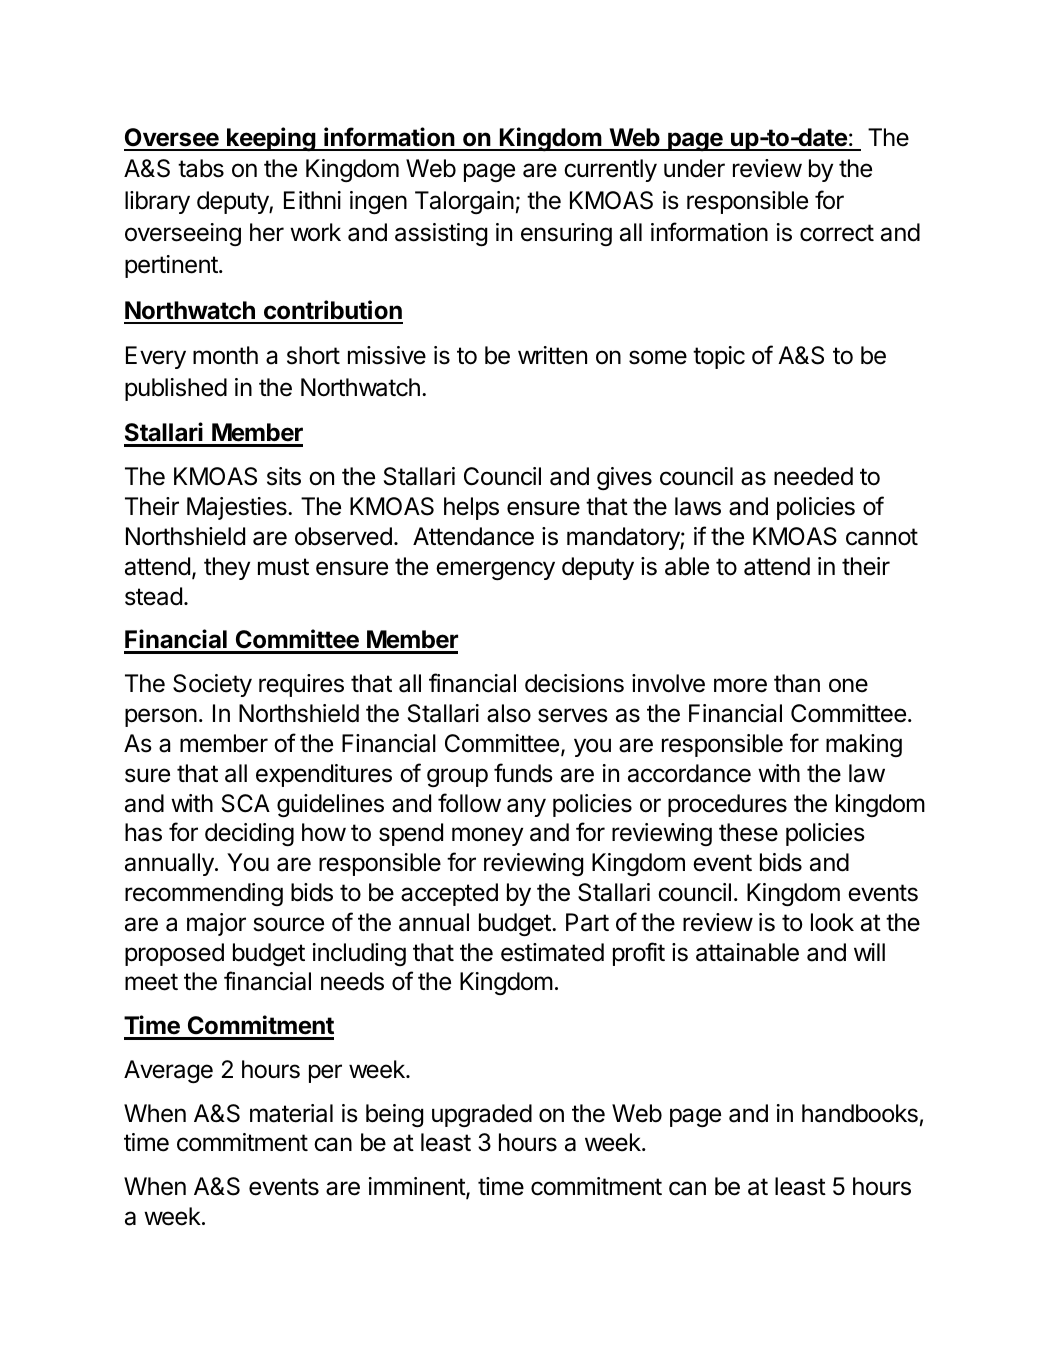 The image size is (1052, 1362). I want to click on Society, so click(212, 685).
